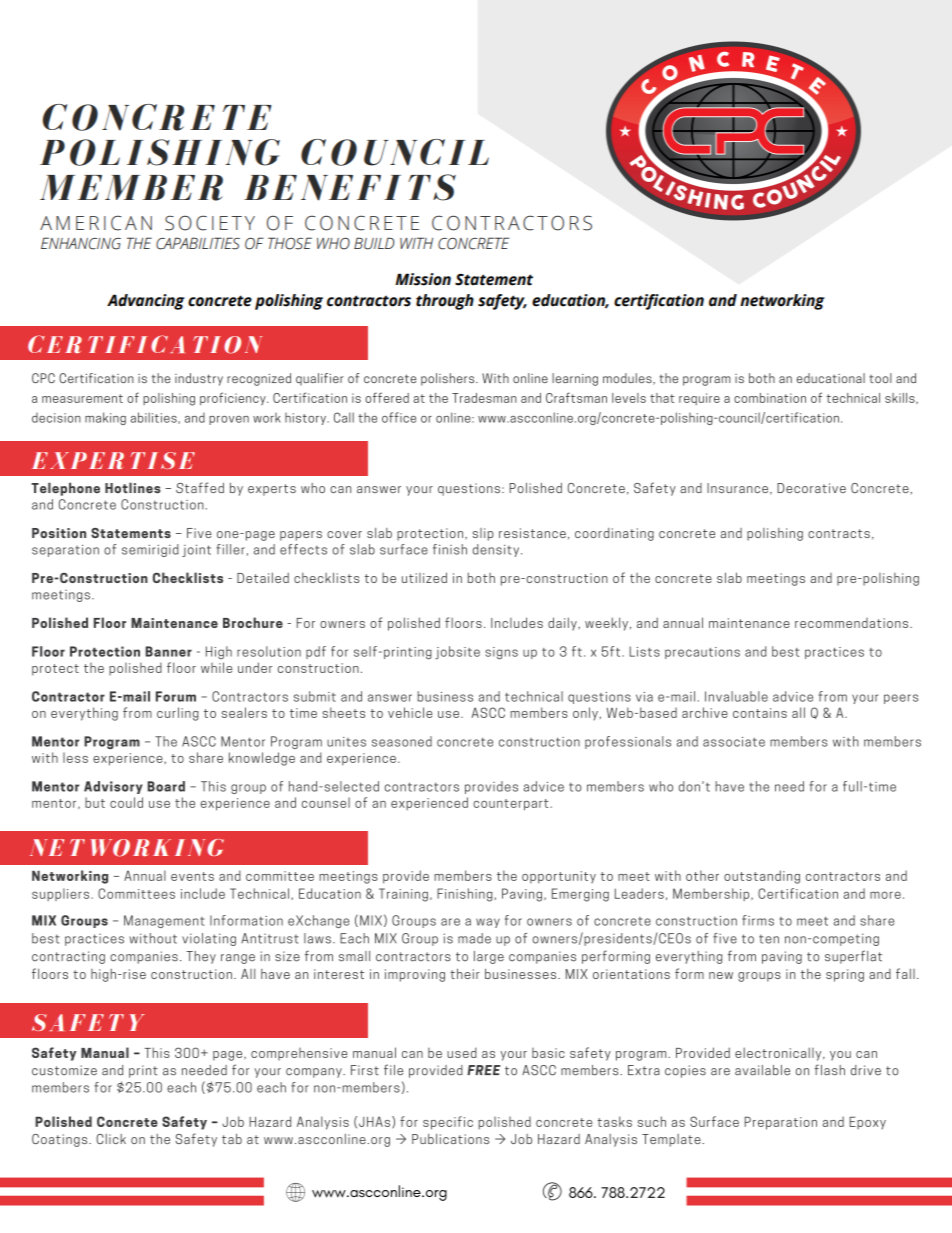  What do you see at coordinates (760, 713) in the image?
I see `contains` at bounding box center [760, 713].
